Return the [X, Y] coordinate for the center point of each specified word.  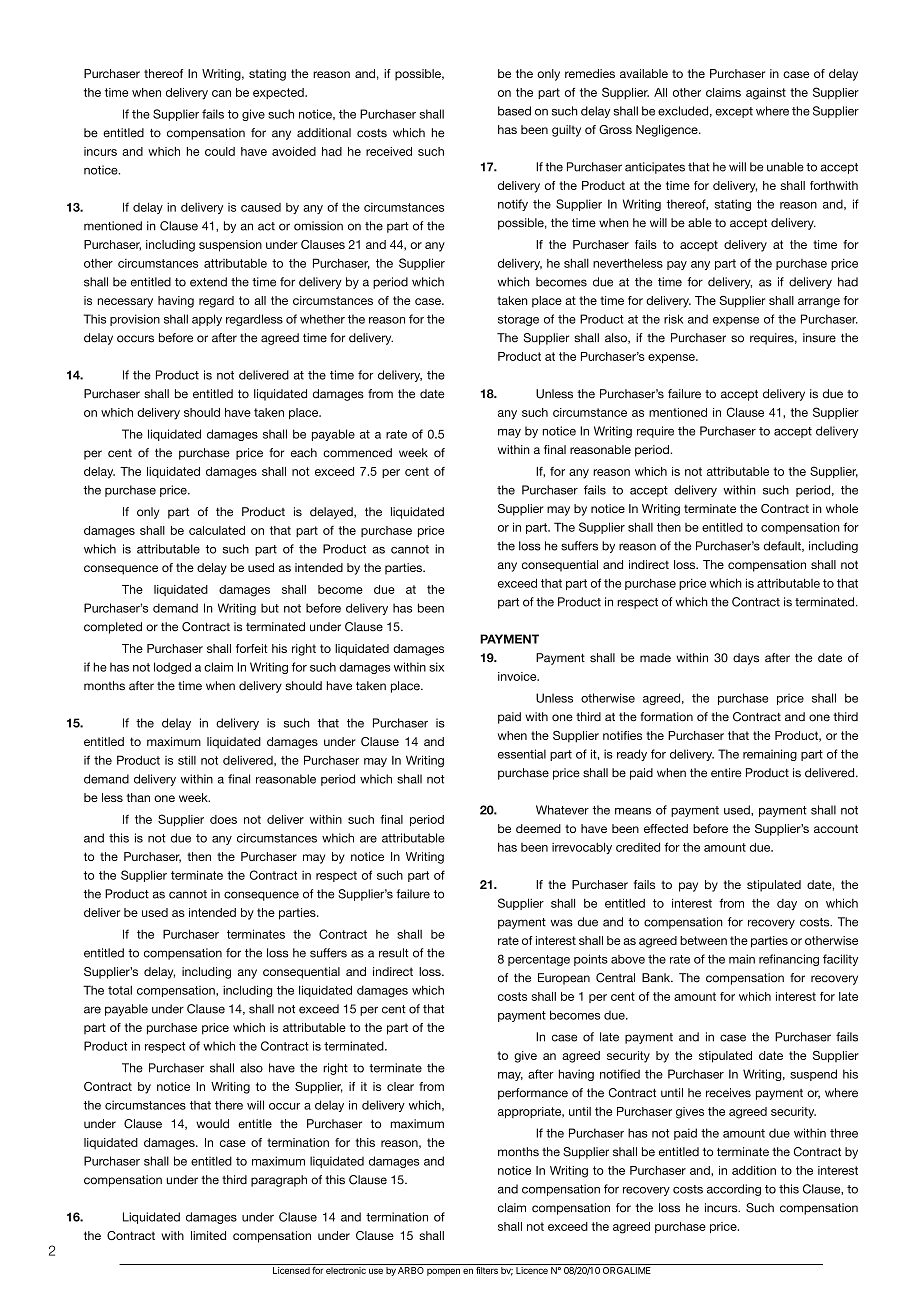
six [436, 667]
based [514, 111]
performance [533, 1094]
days [746, 659]
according [734, 1190]
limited [208, 1235]
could [220, 151]
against [766, 94]
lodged [172, 668]
